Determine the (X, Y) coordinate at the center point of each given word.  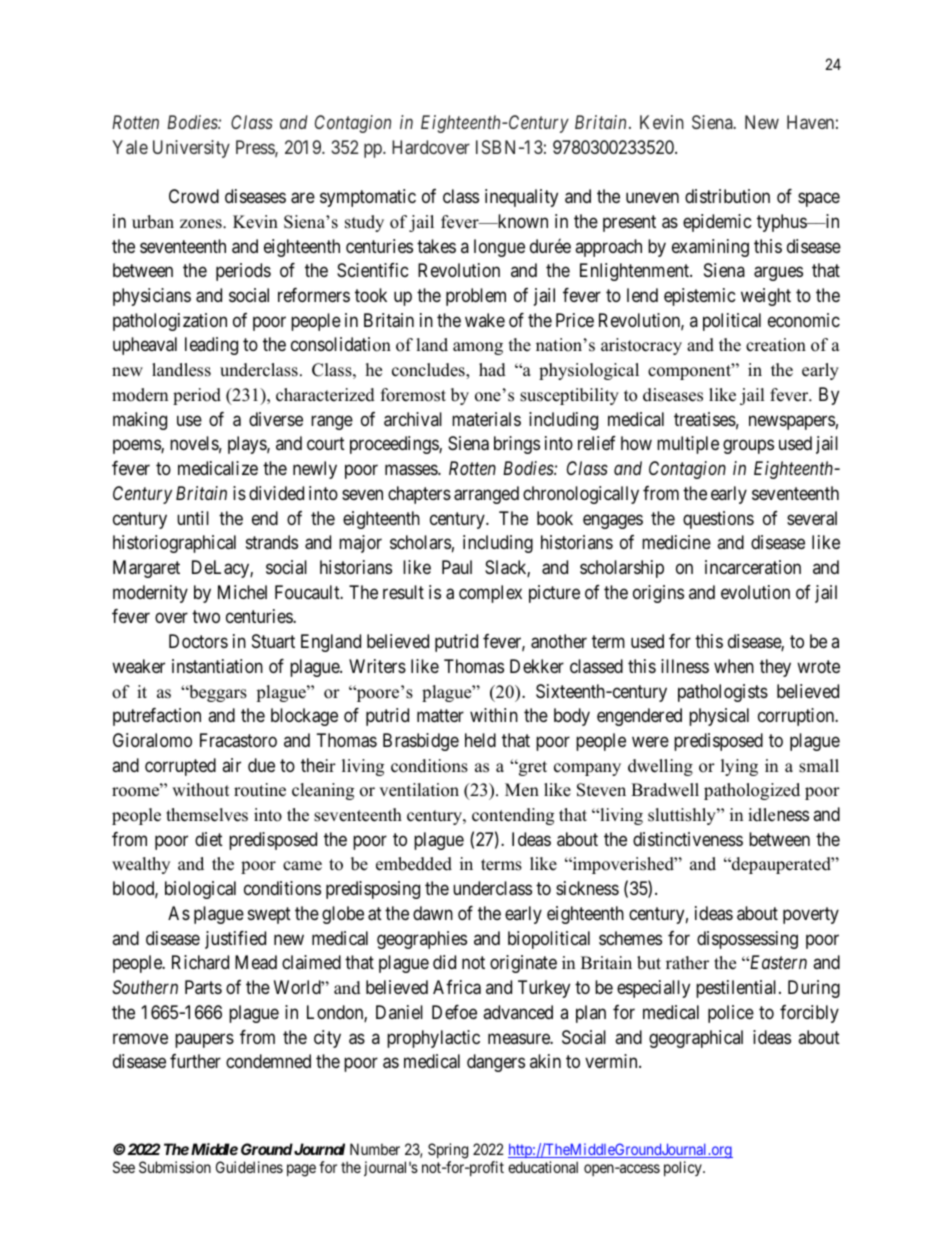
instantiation (217, 666)
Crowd (194, 196)
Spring (448, 1152)
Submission (175, 1167)
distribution (727, 196)
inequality (521, 198)
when (734, 666)
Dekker (537, 666)
